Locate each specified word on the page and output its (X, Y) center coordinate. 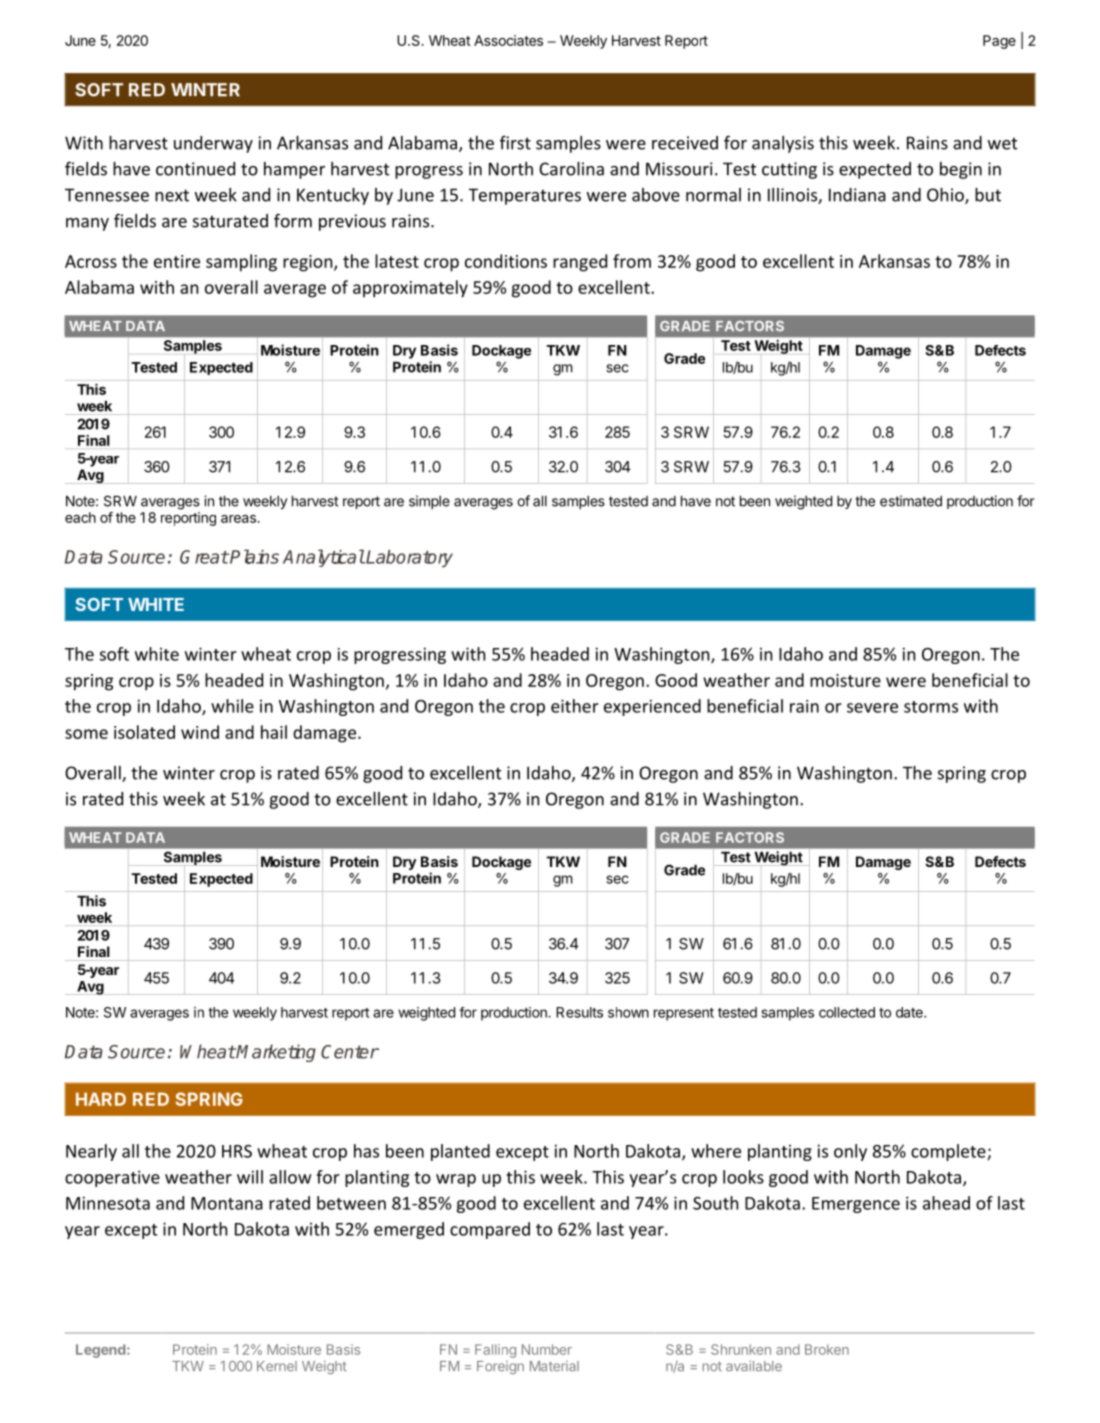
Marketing (275, 1053)
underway (213, 144)
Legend (102, 1351)
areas (239, 519)
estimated (911, 501)
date (910, 1012)
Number (547, 1349)
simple (429, 502)
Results (579, 1012)
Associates (508, 40)
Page (999, 42)
